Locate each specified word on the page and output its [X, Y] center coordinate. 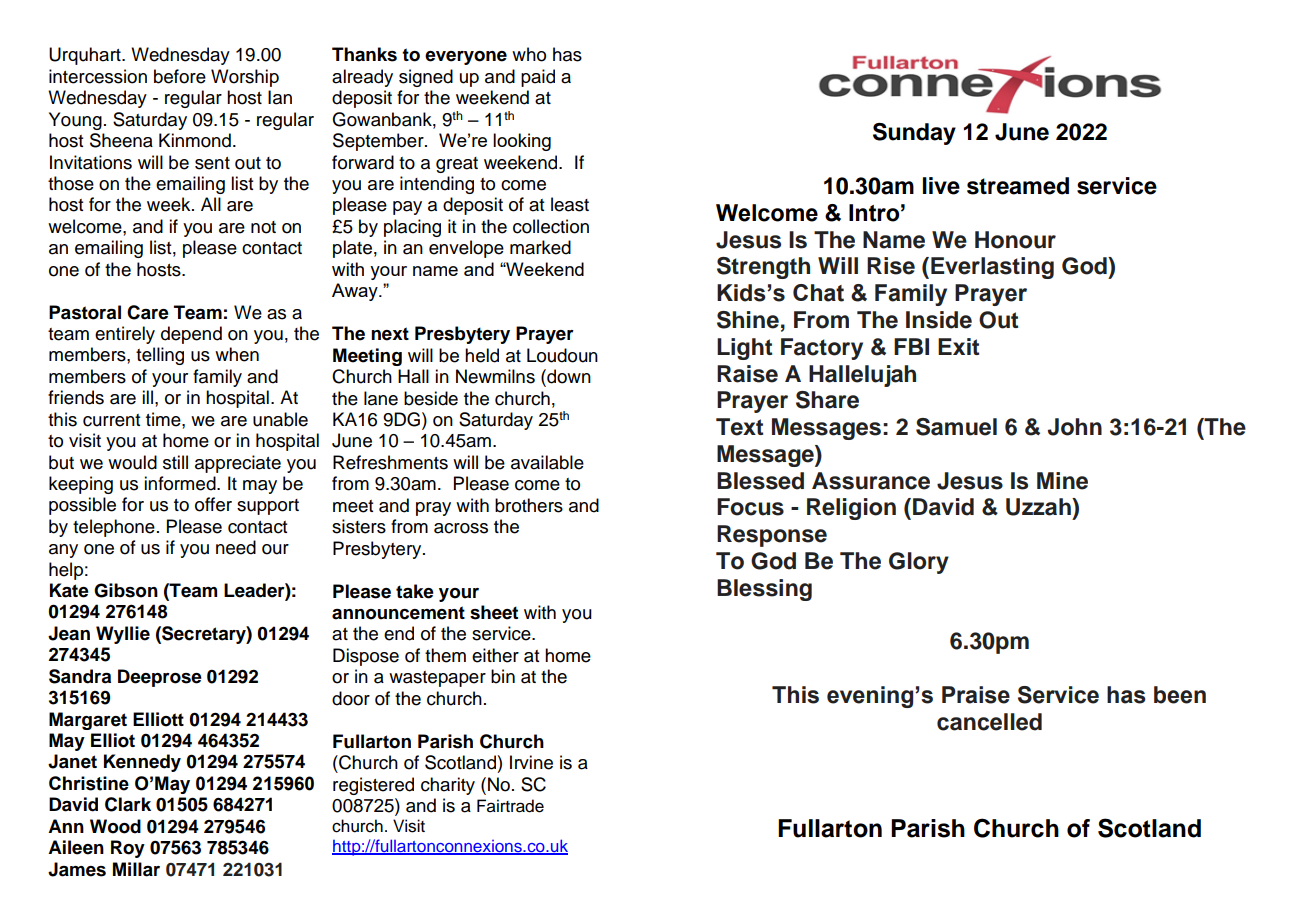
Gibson [126, 590]
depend [191, 335]
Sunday [914, 134]
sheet [494, 612]
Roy [128, 849]
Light [744, 349]
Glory [919, 563]
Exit [958, 346]
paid [538, 78]
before [180, 76]
